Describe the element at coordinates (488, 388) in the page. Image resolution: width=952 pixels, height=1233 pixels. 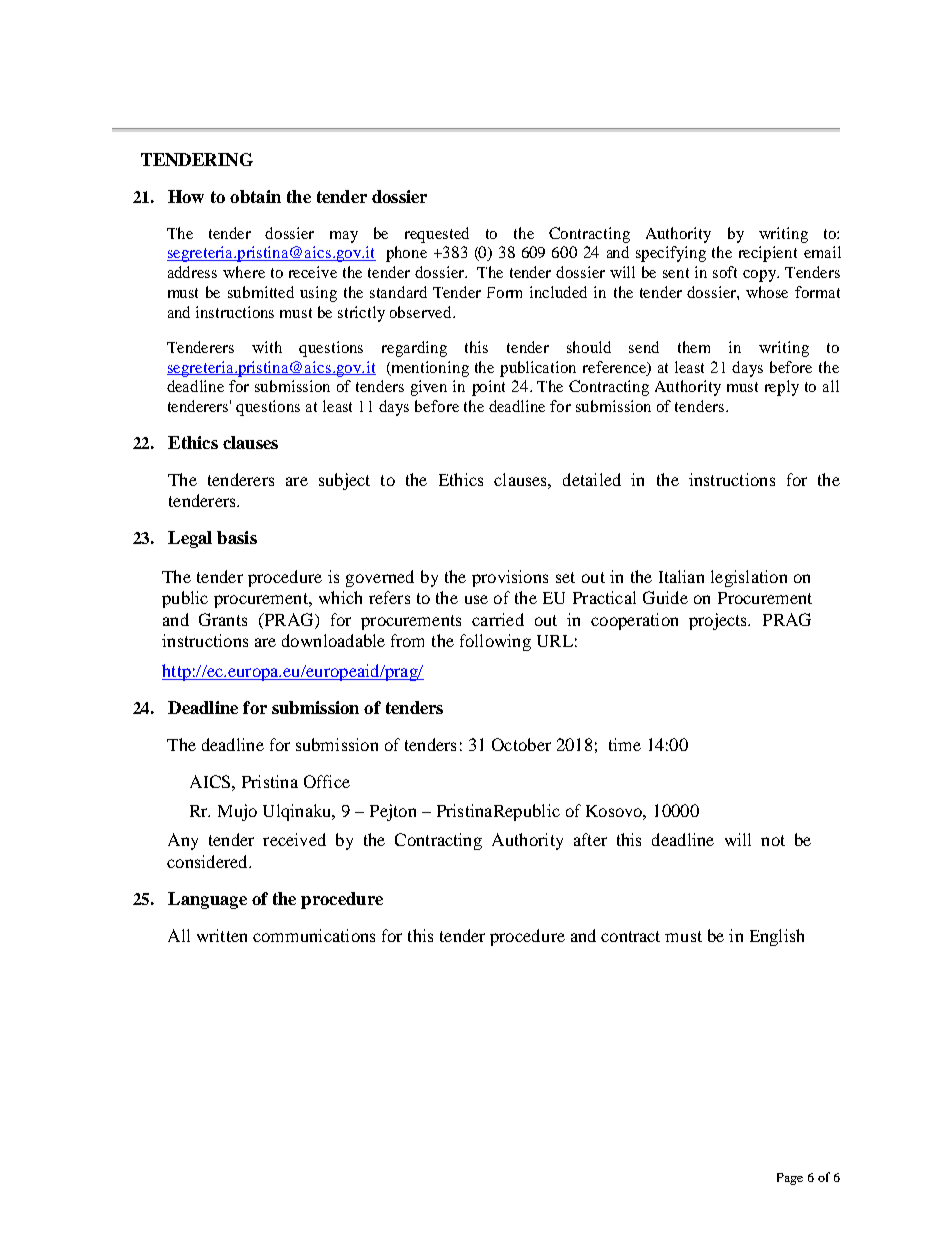
I see `point` at that location.
